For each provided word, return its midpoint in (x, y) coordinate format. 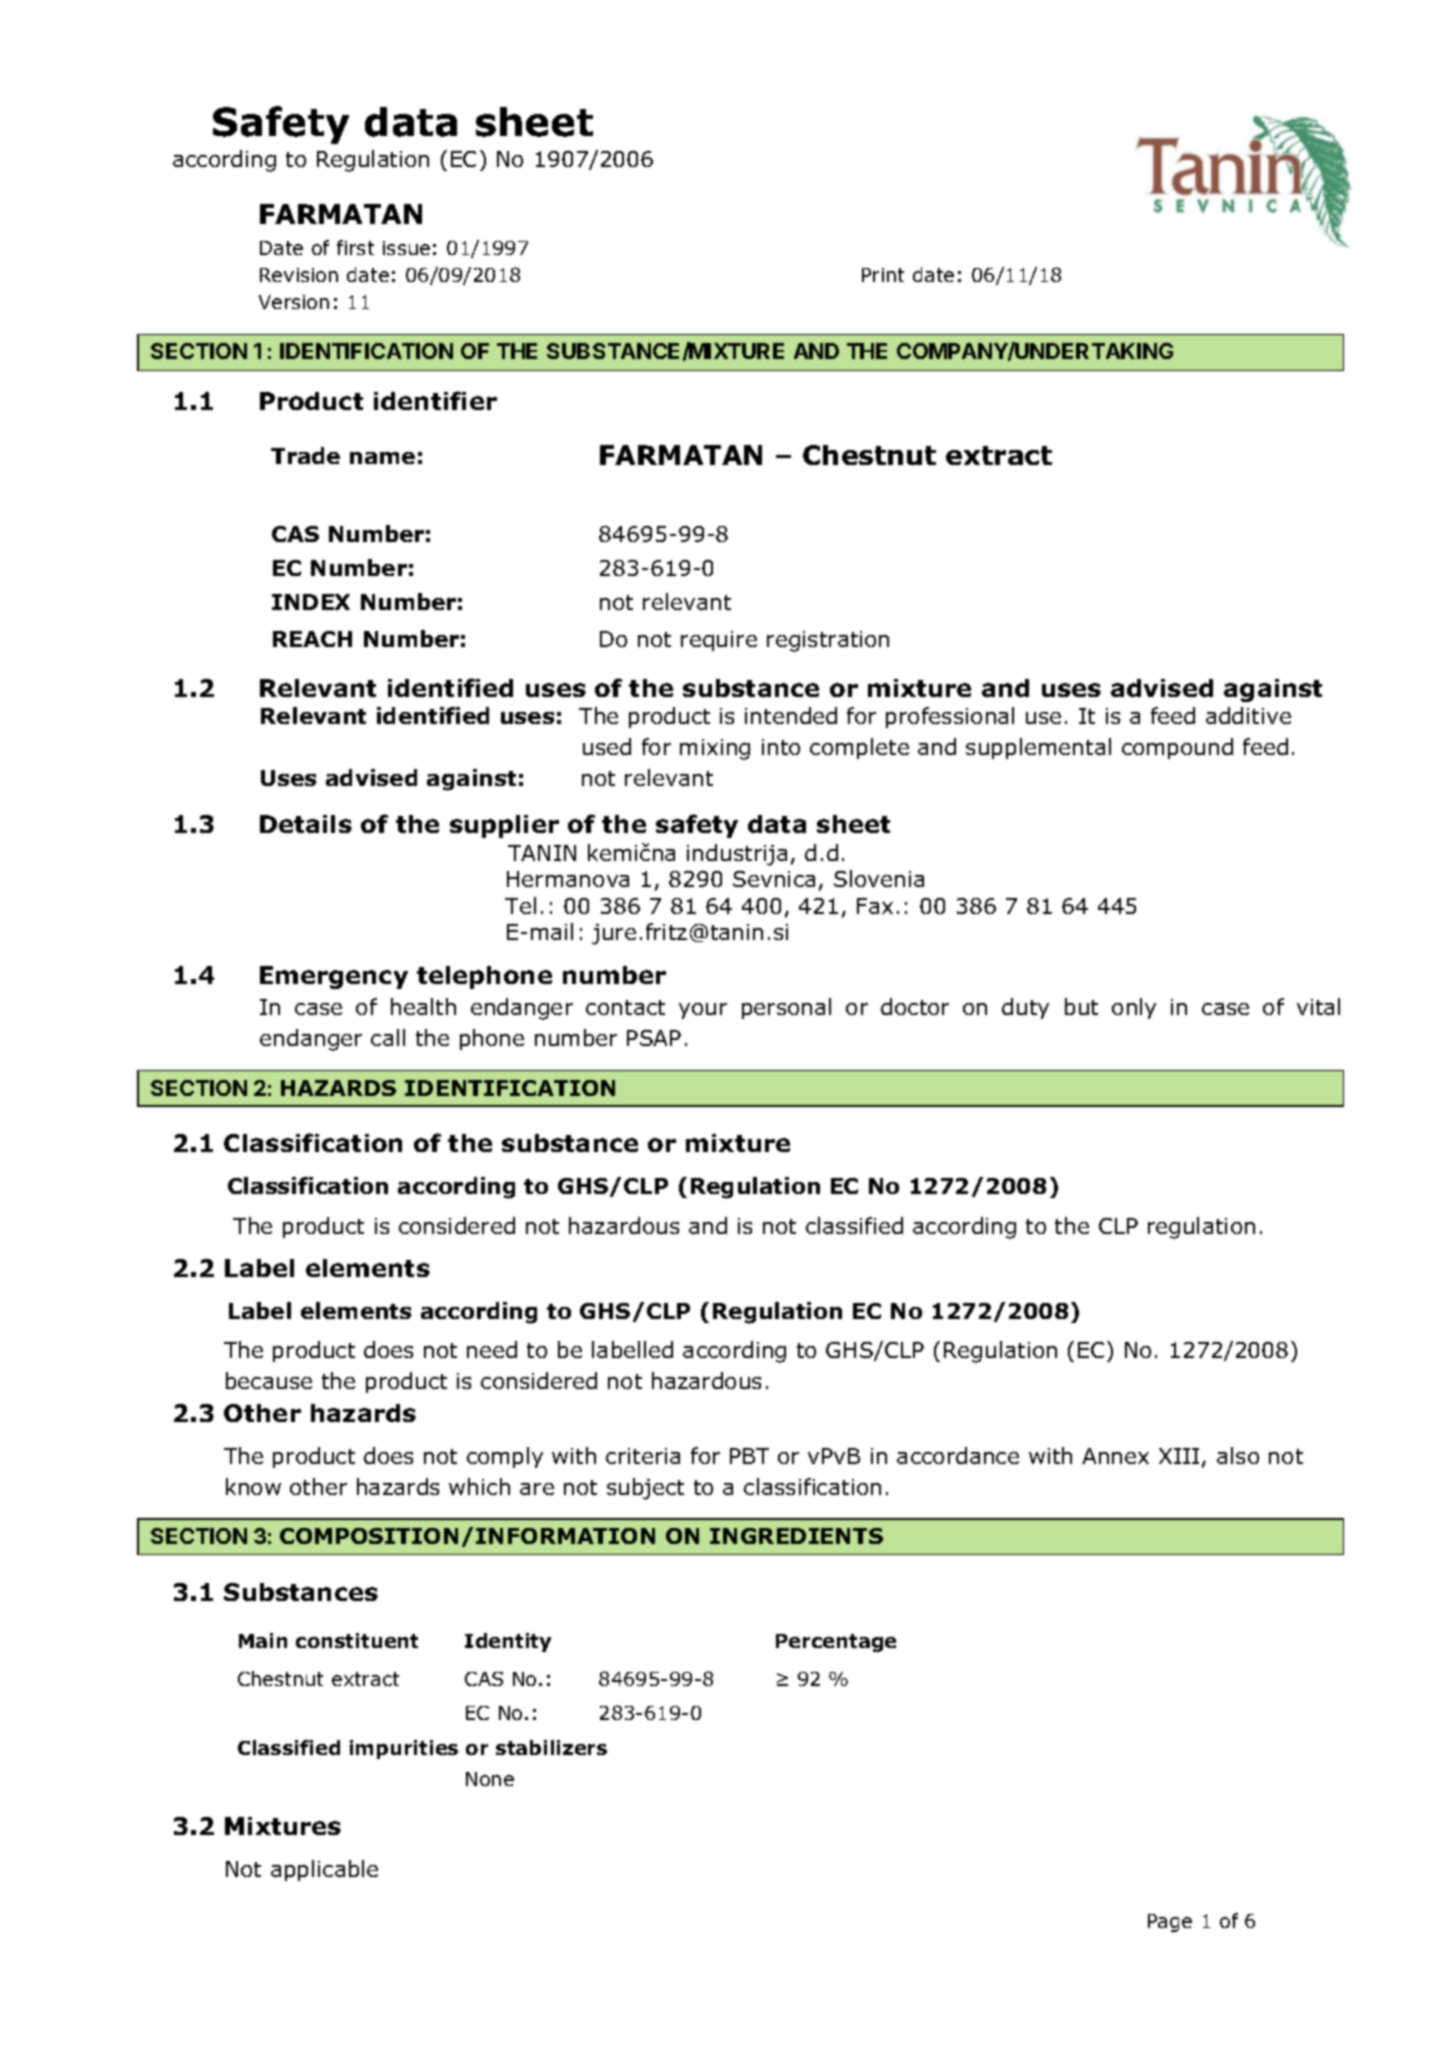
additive (1248, 715)
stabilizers (551, 1747)
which (479, 1486)
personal (786, 1008)
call (388, 1037)
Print (883, 275)
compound (1177, 748)
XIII (1179, 1456)
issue (406, 248)
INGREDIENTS (796, 1536)
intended (791, 715)
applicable (324, 1870)
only (1134, 1008)
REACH (312, 639)
